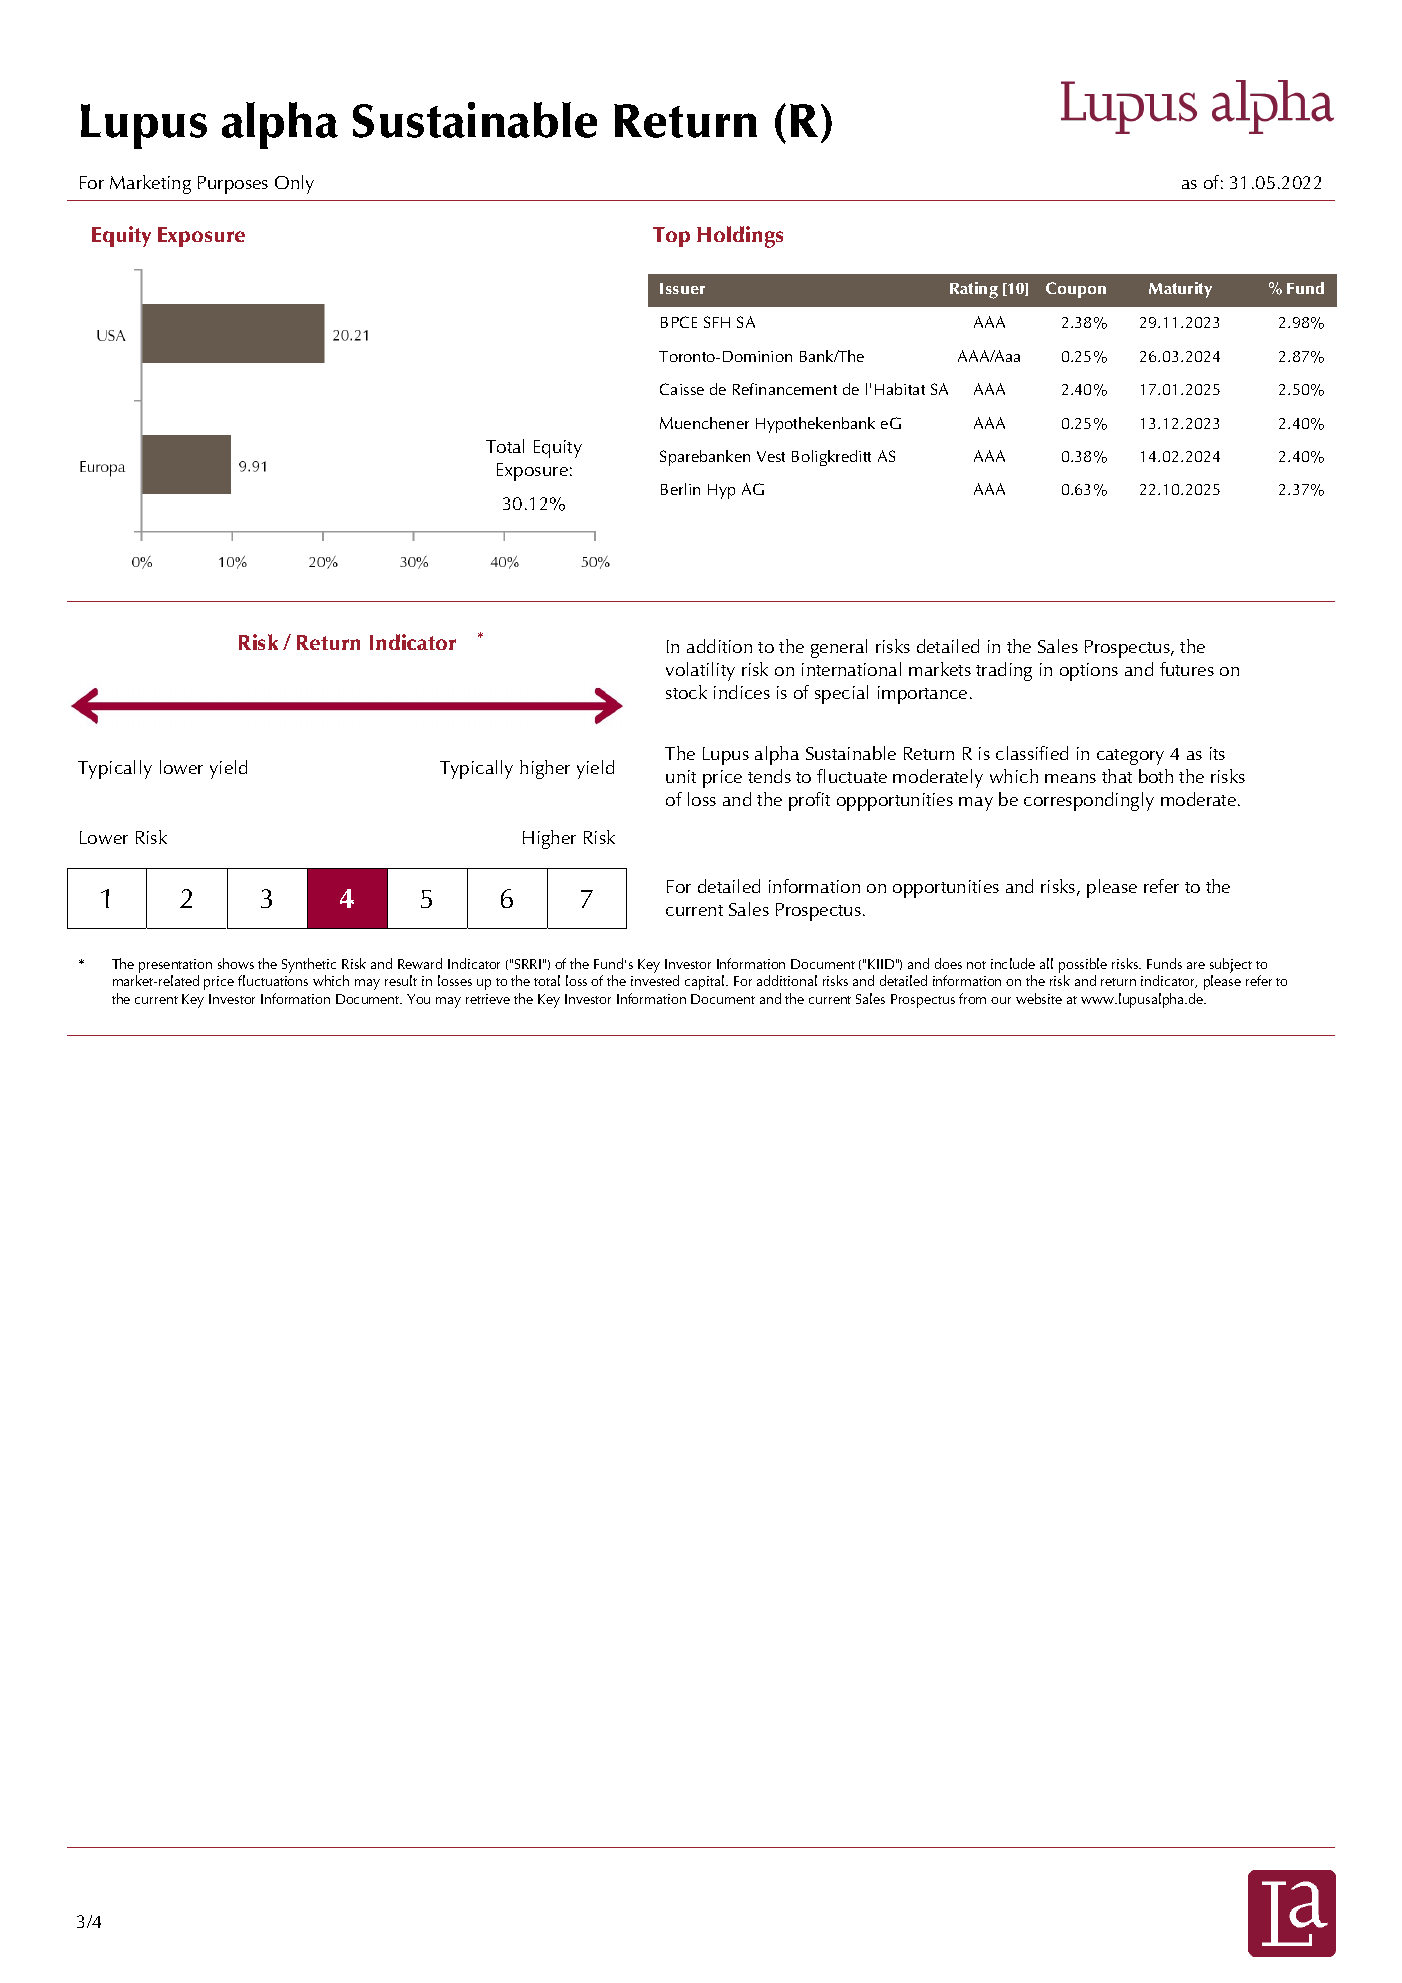  What do you see at coordinates (1089, 672) in the screenshot?
I see `options` at bounding box center [1089, 672].
